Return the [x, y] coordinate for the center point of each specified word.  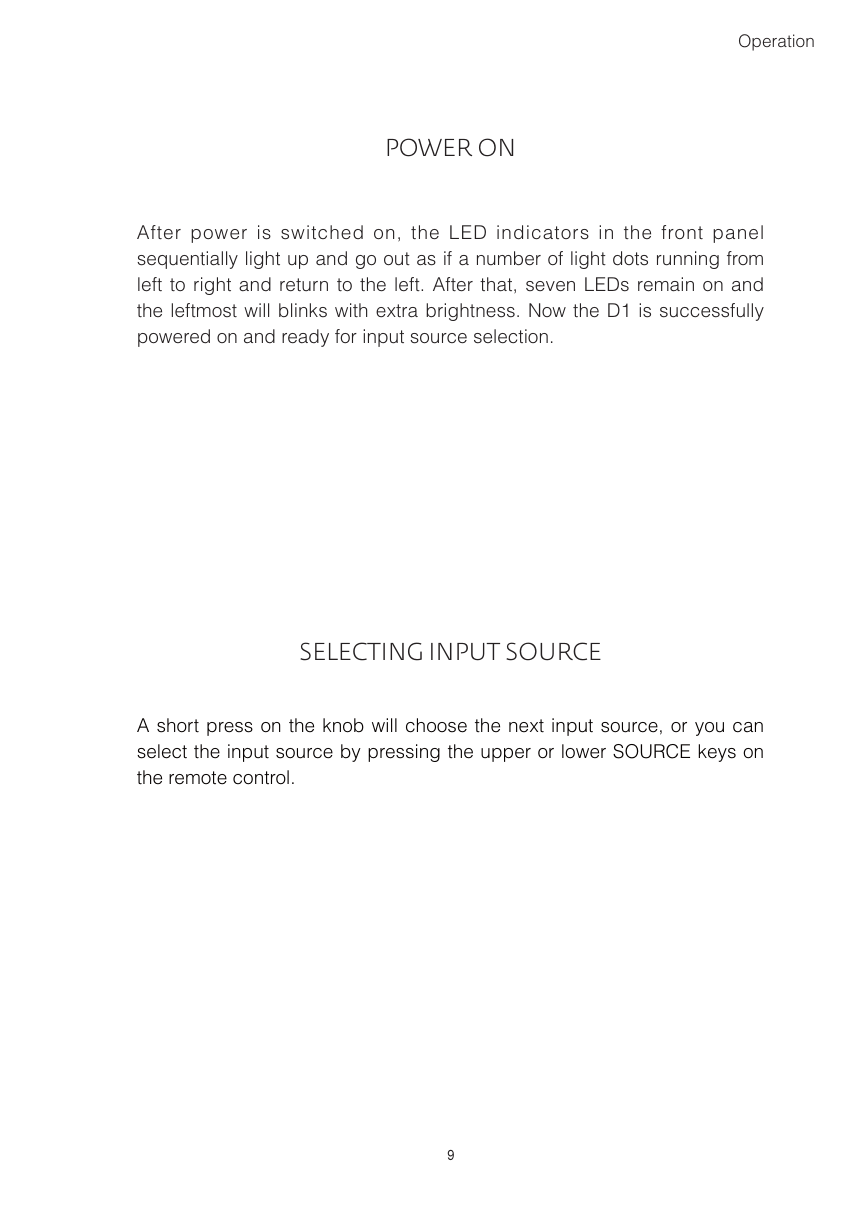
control [261, 777]
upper [506, 755]
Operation [776, 42]
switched [322, 232]
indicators [543, 232]
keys [717, 753]
